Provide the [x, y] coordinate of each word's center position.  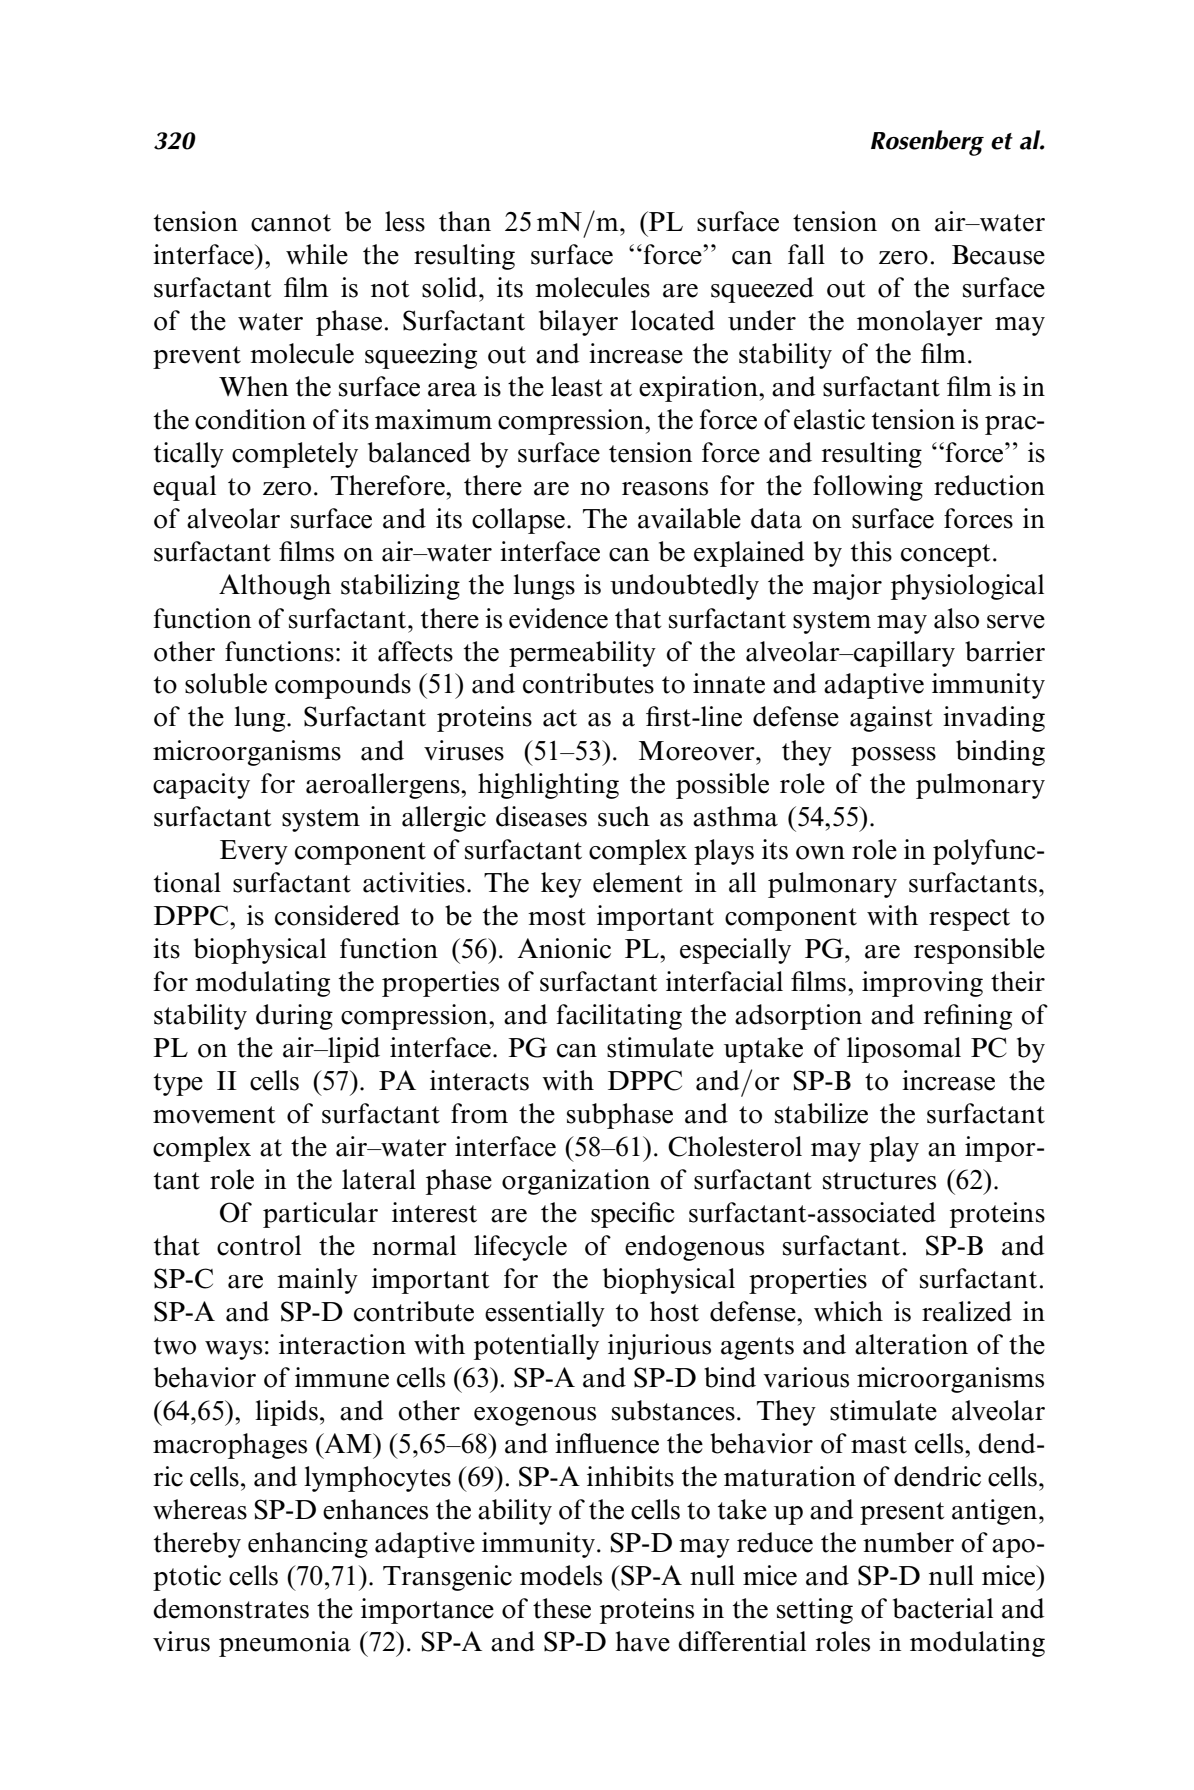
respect [969, 919]
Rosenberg [927, 143]
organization [576, 1182]
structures [879, 1181]
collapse [518, 521]
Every [254, 852]
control [259, 1245]
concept [945, 555]
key [561, 885]
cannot [291, 223]
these [562, 1608]
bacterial [943, 1608]
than [465, 221]
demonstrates [231, 1608]
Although [275, 587]
